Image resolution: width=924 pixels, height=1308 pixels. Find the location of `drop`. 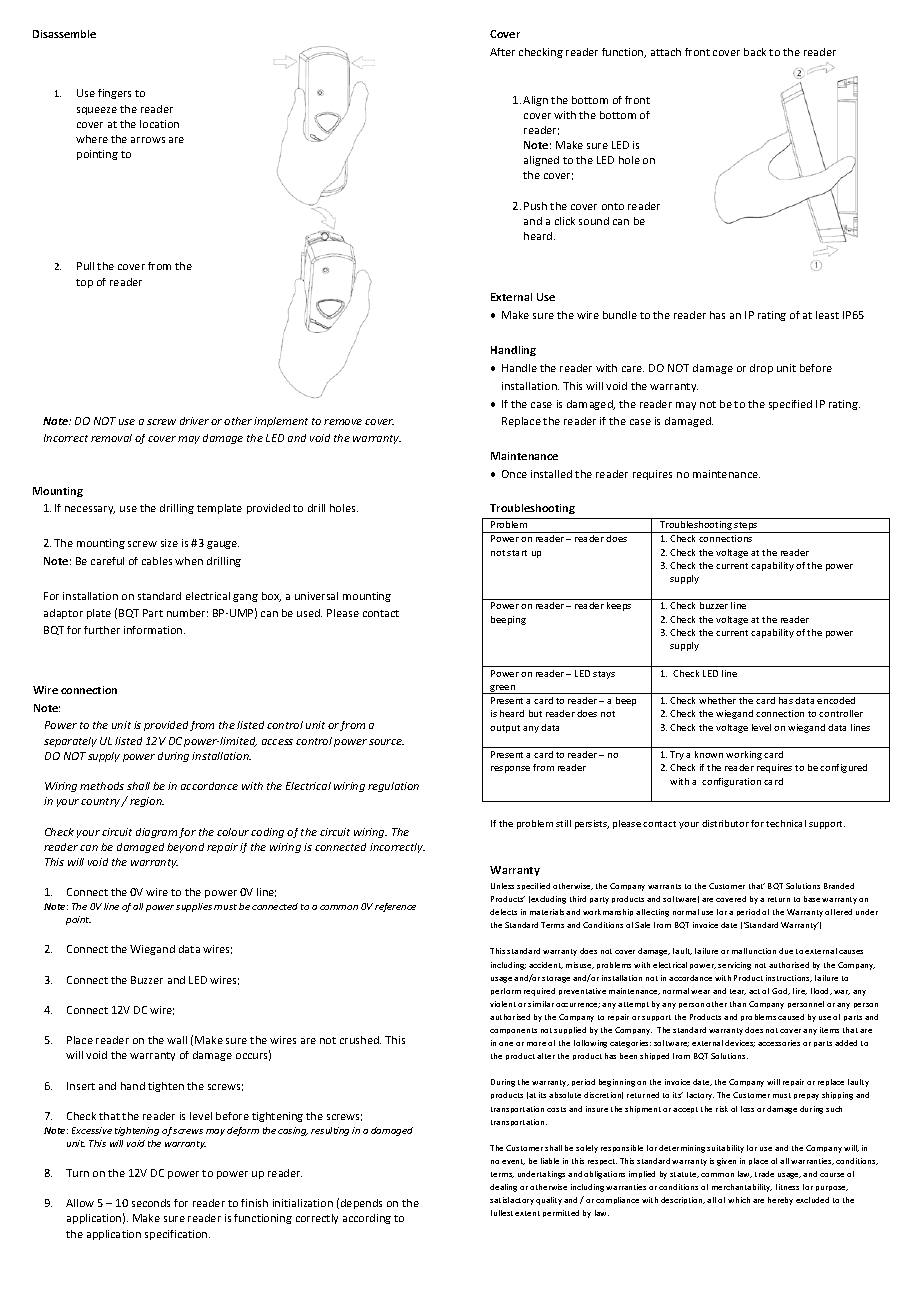

drop is located at coordinates (761, 369).
